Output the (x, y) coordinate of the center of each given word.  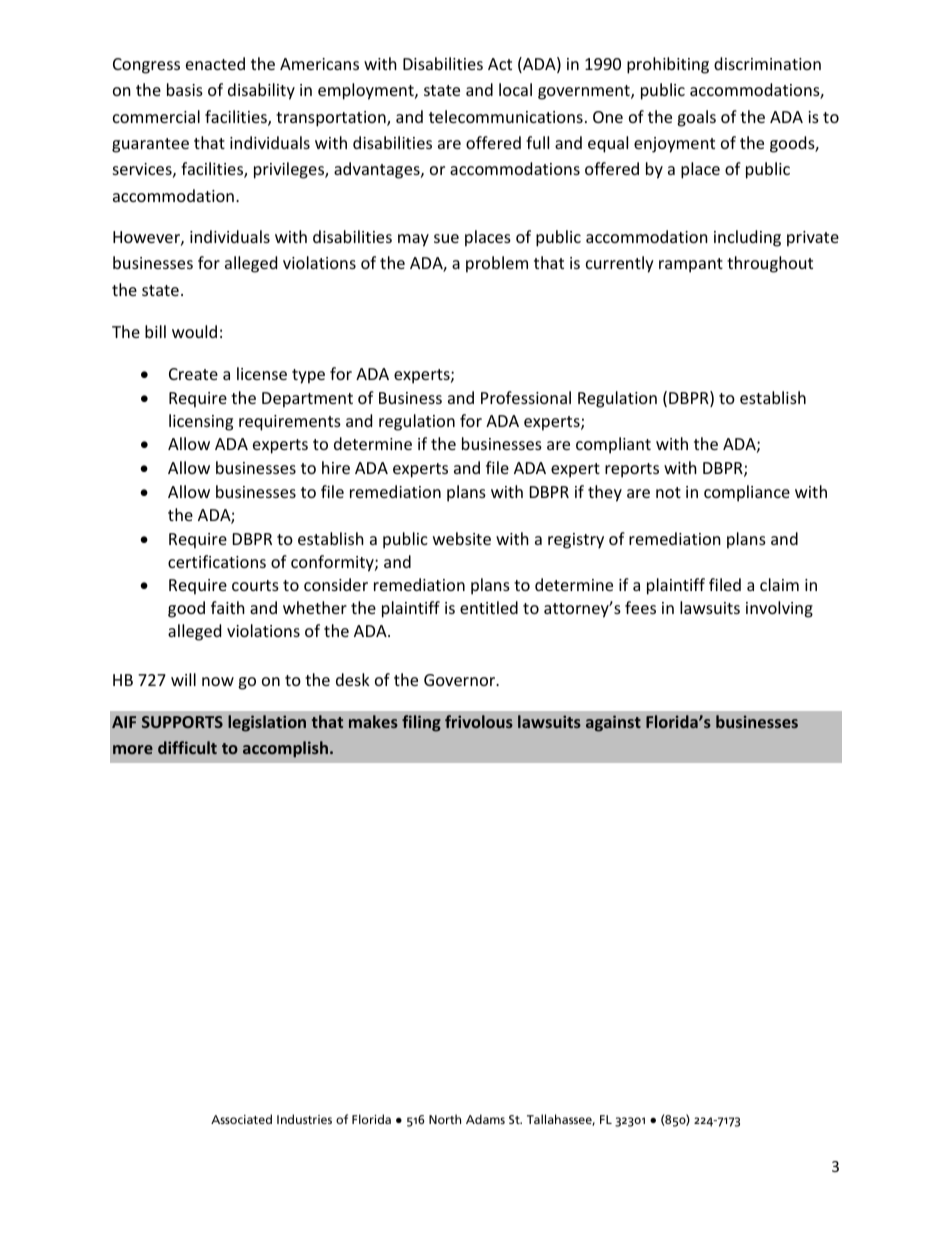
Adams (485, 1119)
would (194, 331)
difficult (187, 747)
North (445, 1119)
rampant (691, 265)
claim (779, 584)
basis (185, 89)
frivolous (479, 721)
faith (228, 607)
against (613, 723)
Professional (526, 397)
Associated (241, 1119)
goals (696, 118)
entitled (489, 607)
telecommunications (506, 116)
